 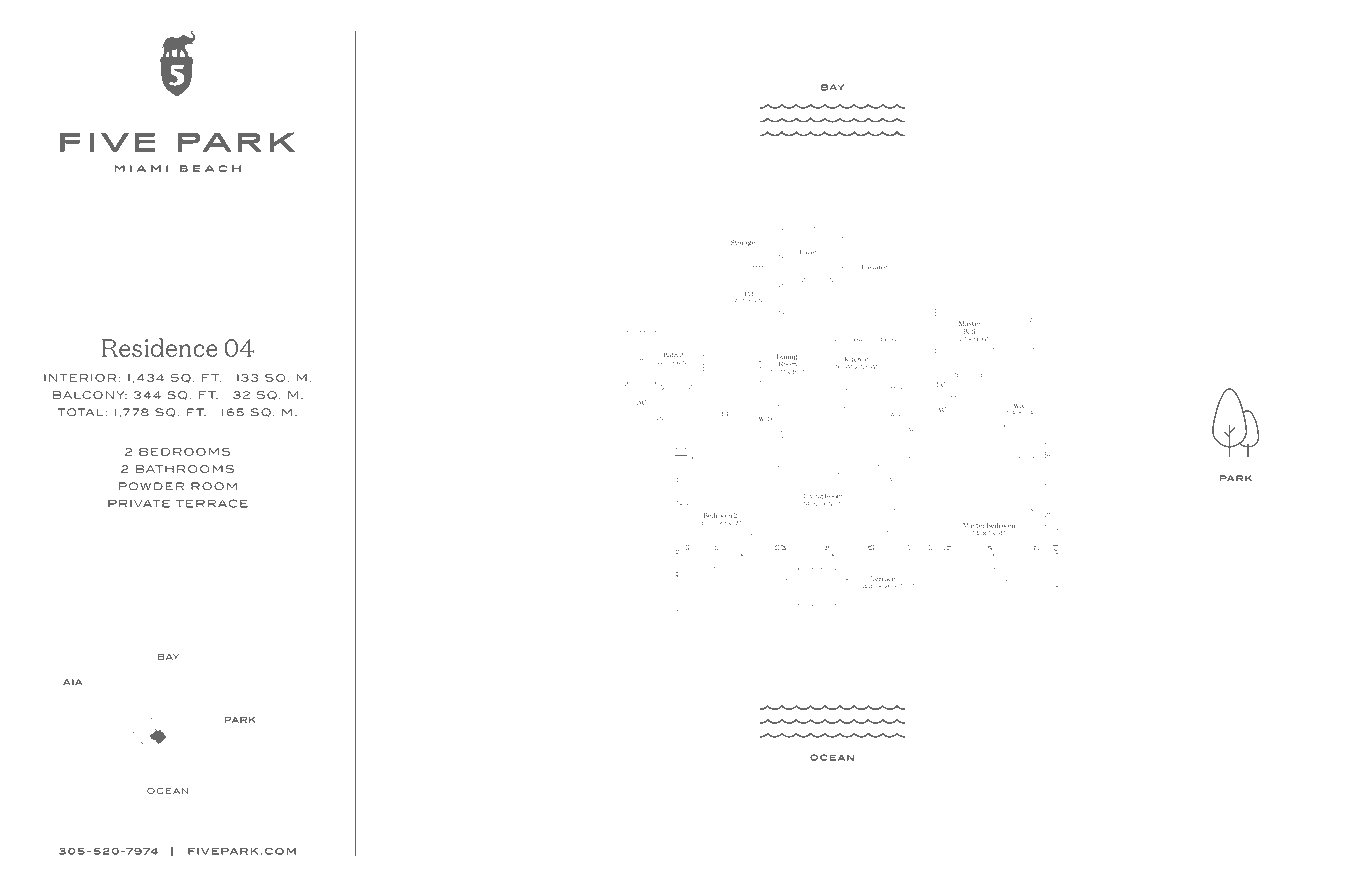 What do you see at coordinates (151, 486) in the image?
I see `POWDER` at bounding box center [151, 486].
